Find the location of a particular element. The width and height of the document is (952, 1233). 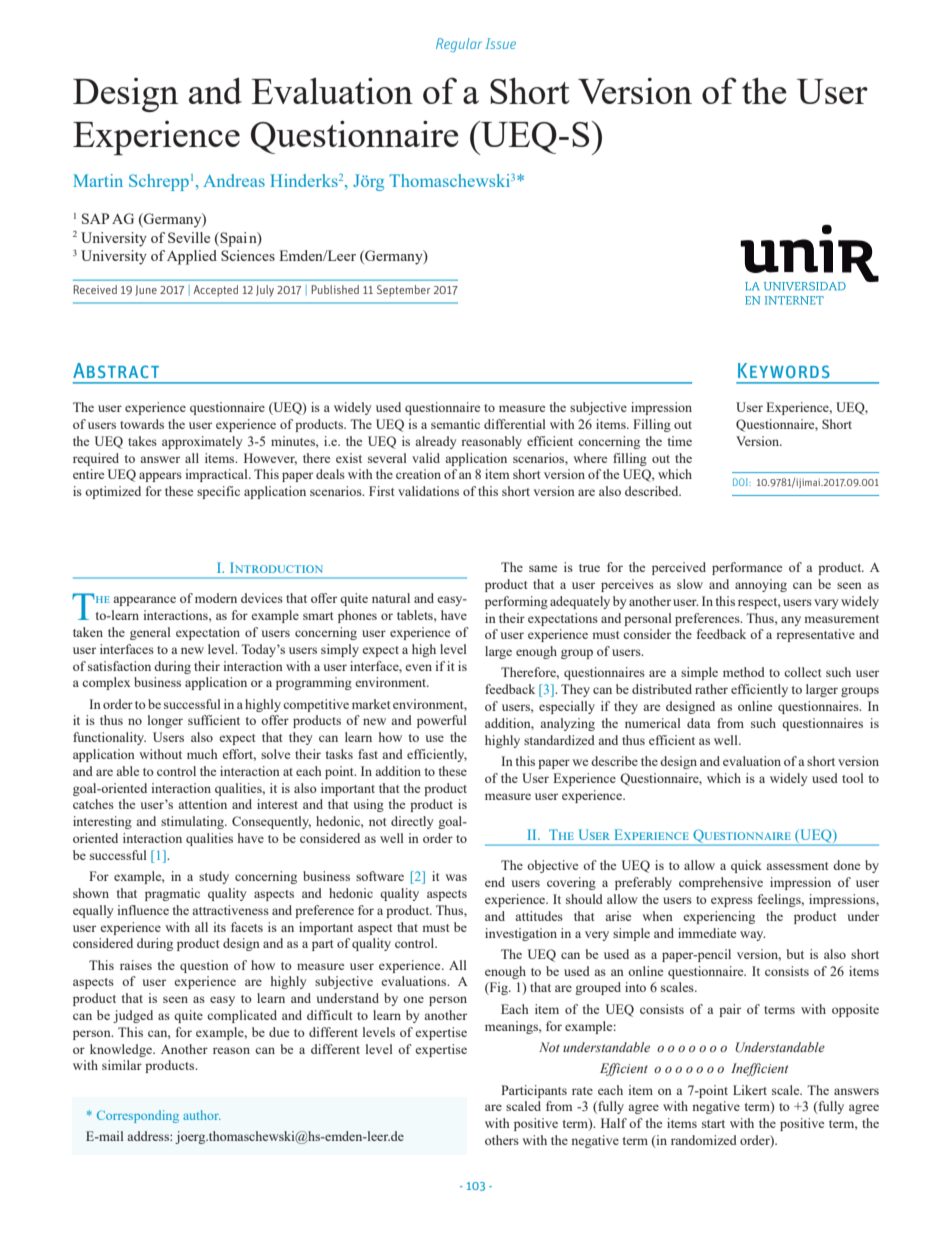

Regular is located at coordinates (459, 45).
